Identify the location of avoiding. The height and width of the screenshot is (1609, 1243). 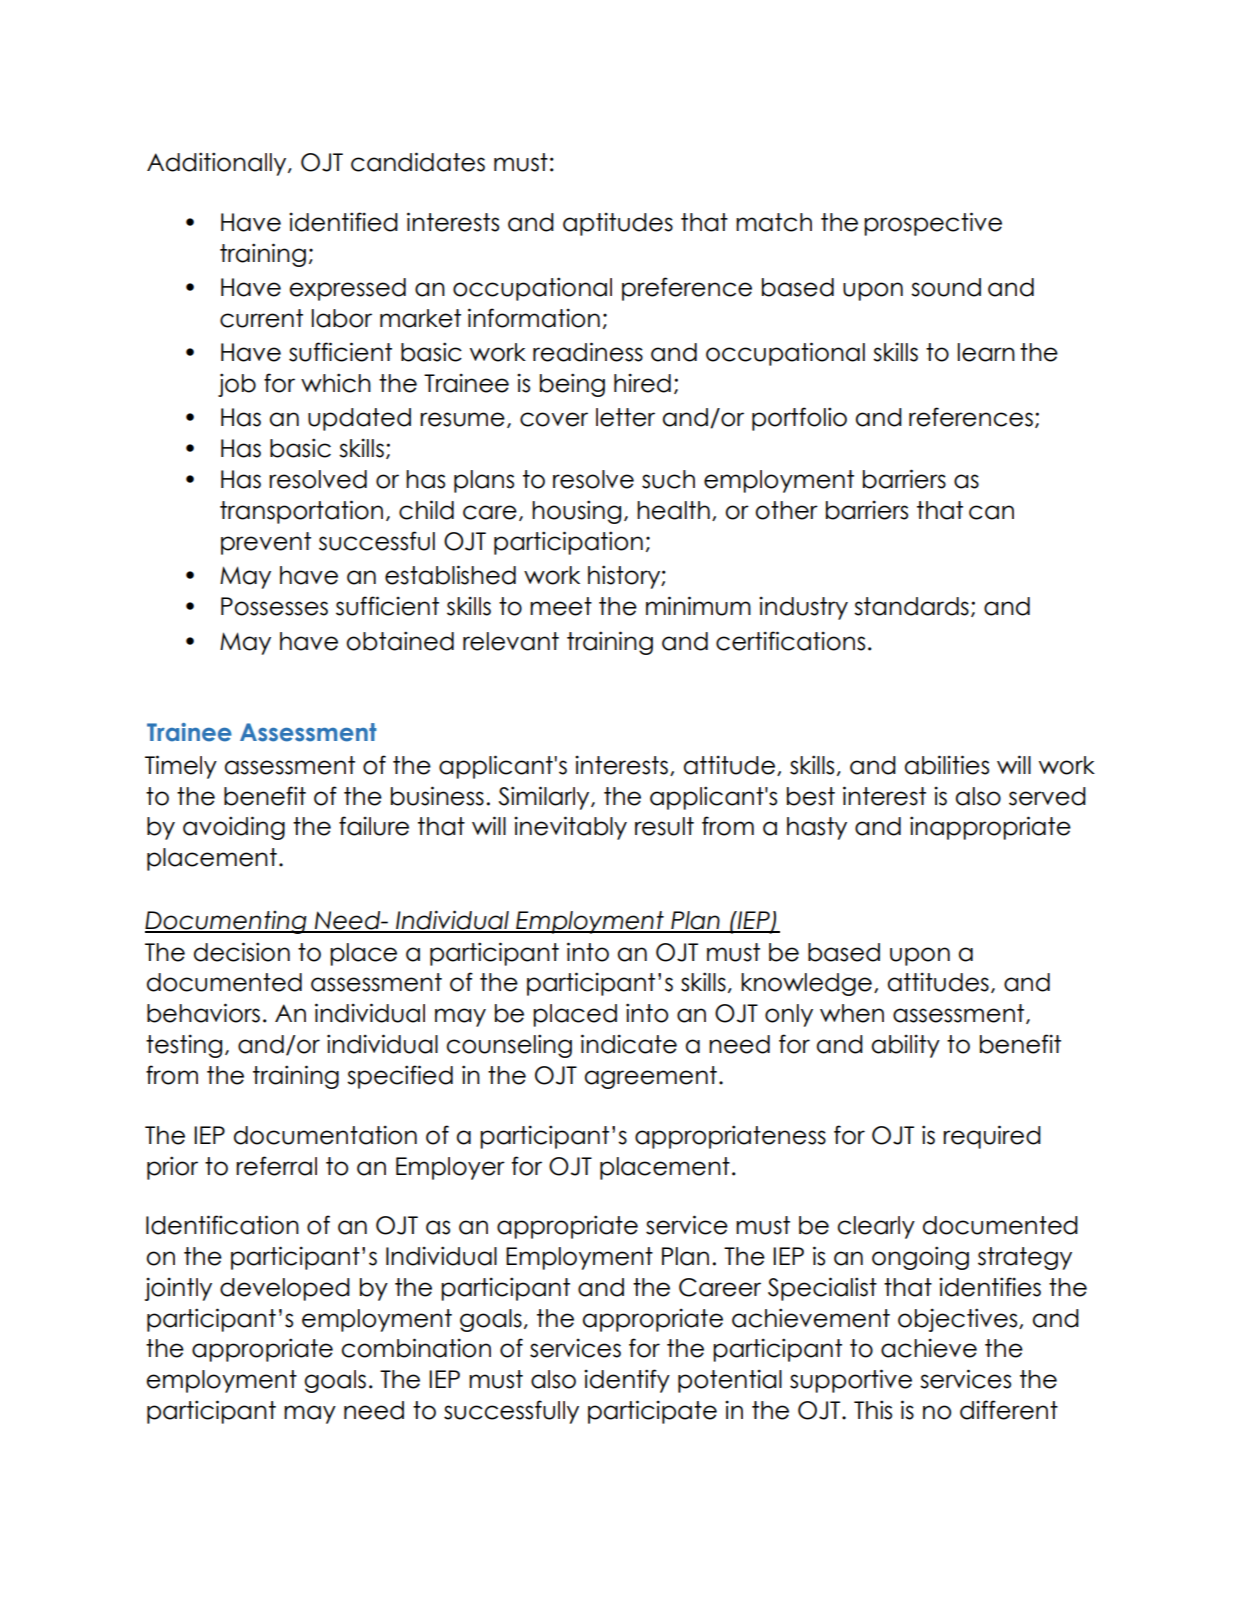
(234, 828).
